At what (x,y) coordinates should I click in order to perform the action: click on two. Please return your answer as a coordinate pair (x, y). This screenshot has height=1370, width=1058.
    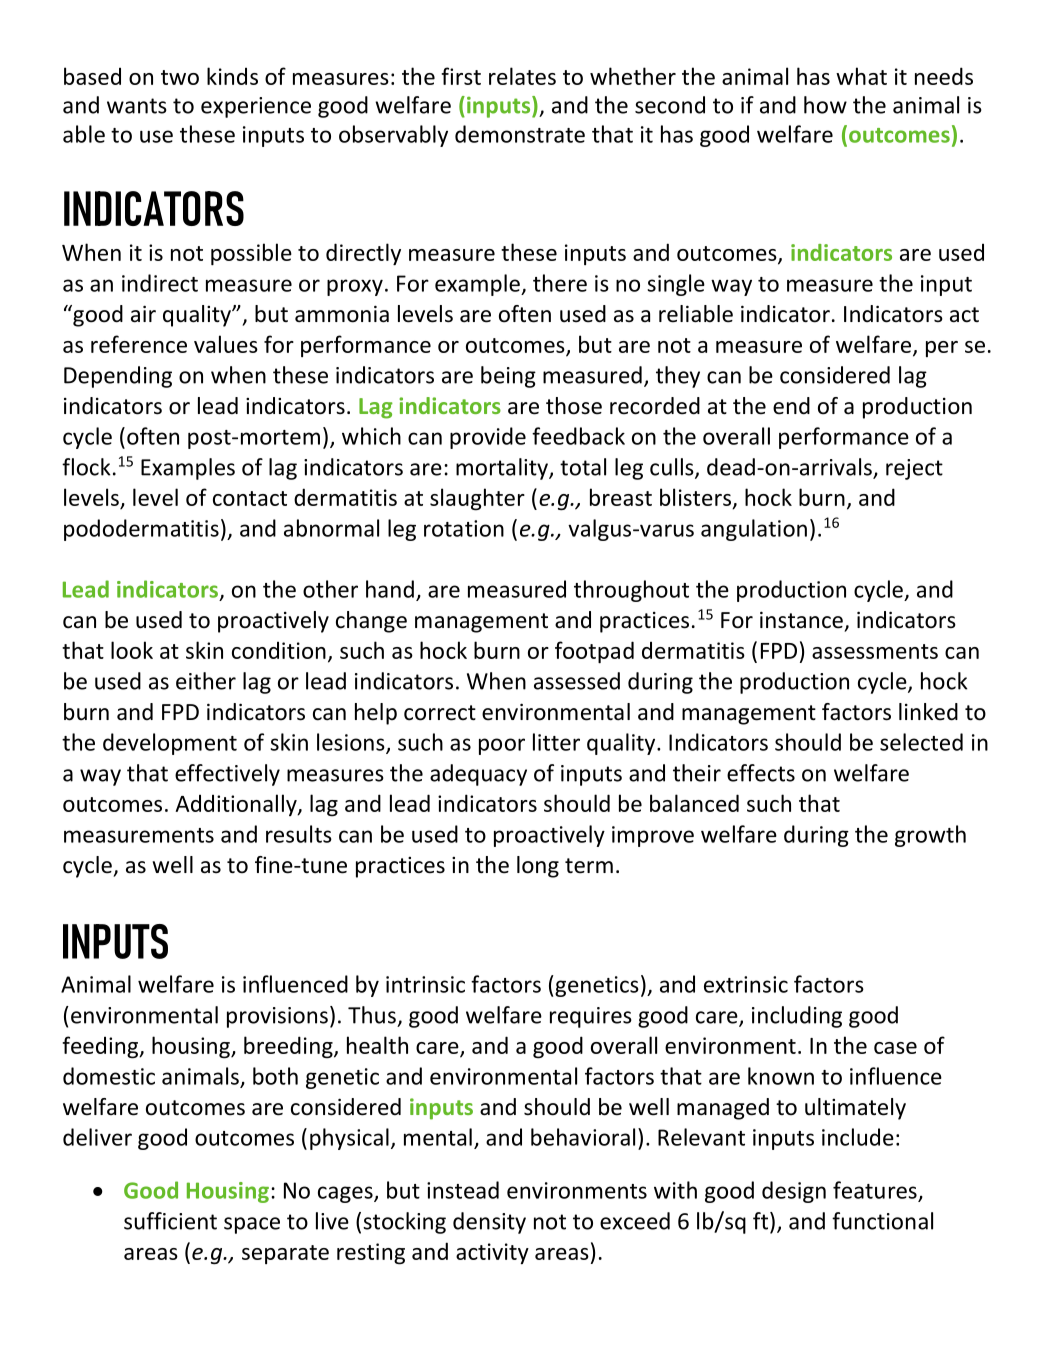
    Looking at the image, I should click on (180, 77).
